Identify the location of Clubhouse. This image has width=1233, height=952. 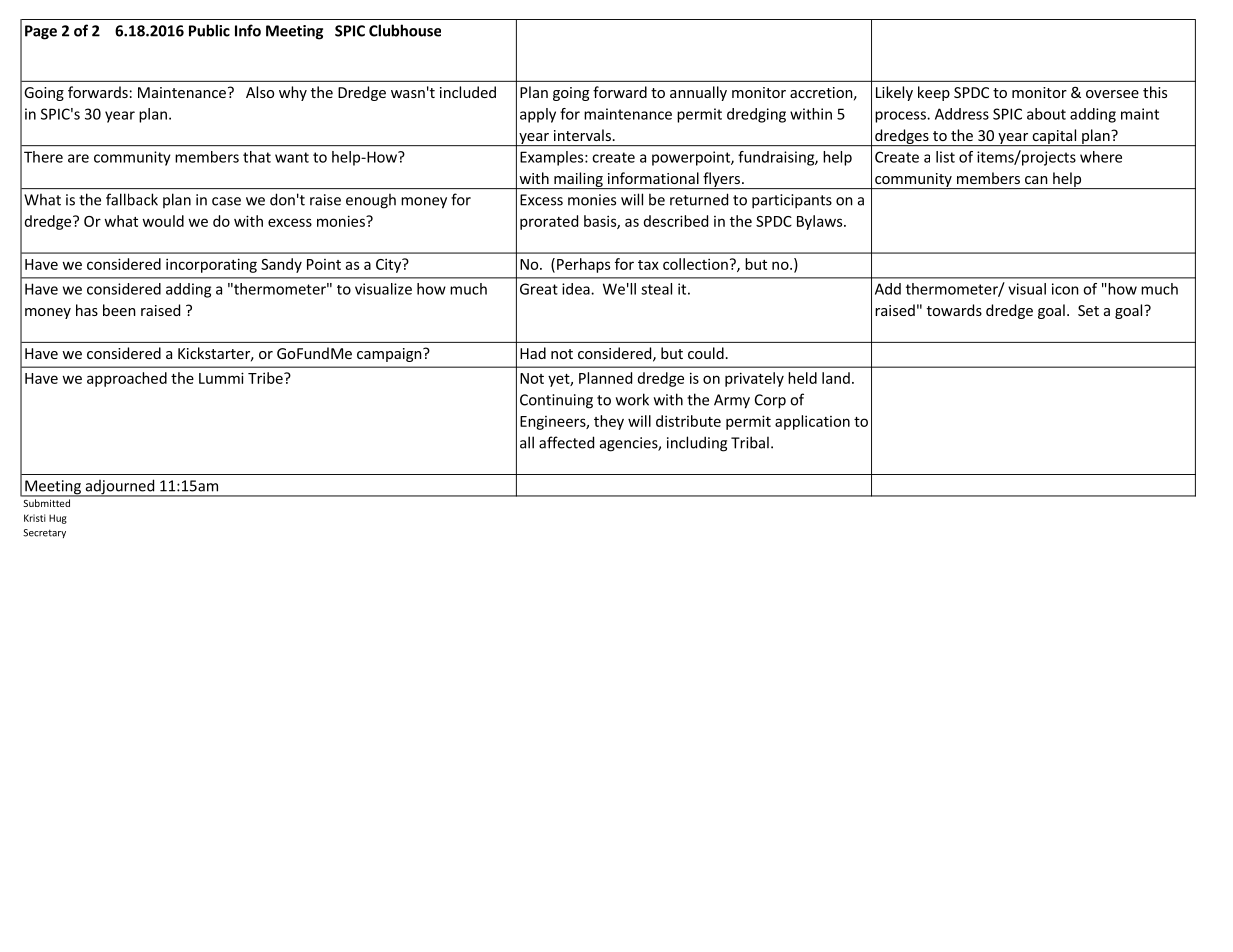
(405, 30).
